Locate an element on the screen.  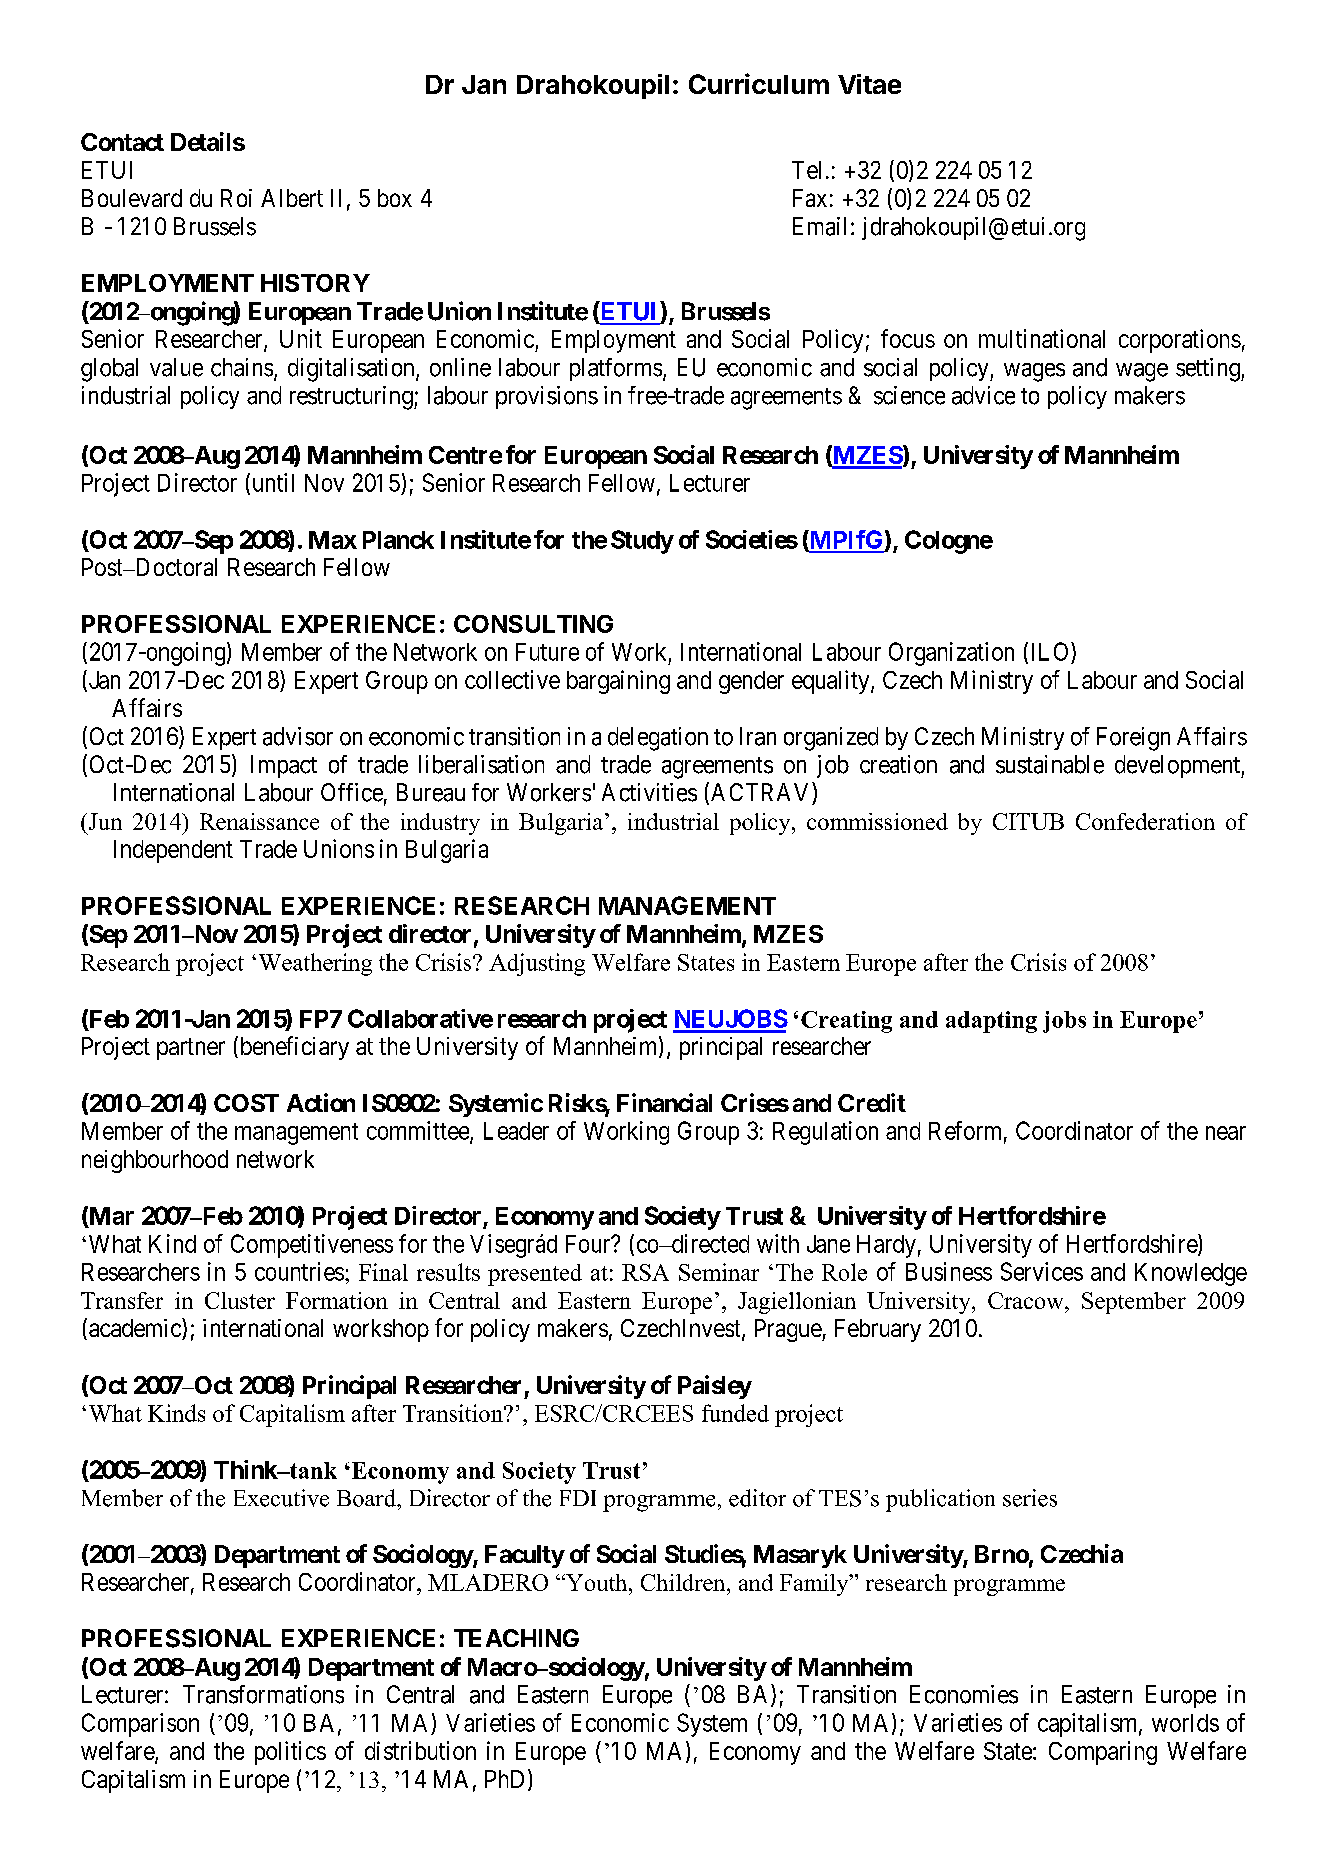
politics is located at coordinates (290, 1753).
